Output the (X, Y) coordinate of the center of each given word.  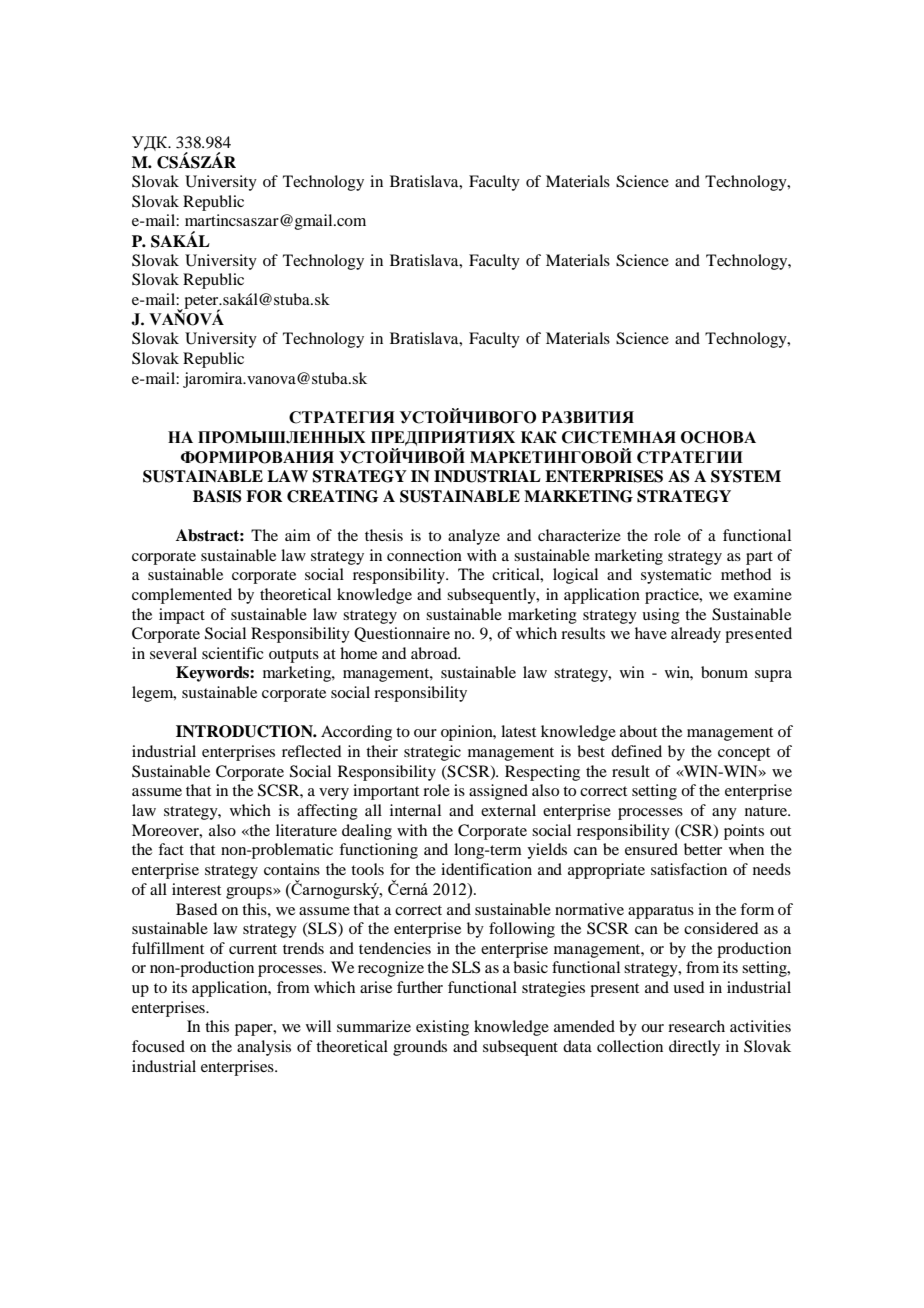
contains (292, 869)
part (759, 558)
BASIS (217, 496)
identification (486, 869)
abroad (435, 653)
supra (773, 676)
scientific (233, 653)
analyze (474, 537)
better (703, 849)
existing (442, 1028)
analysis (264, 1048)
